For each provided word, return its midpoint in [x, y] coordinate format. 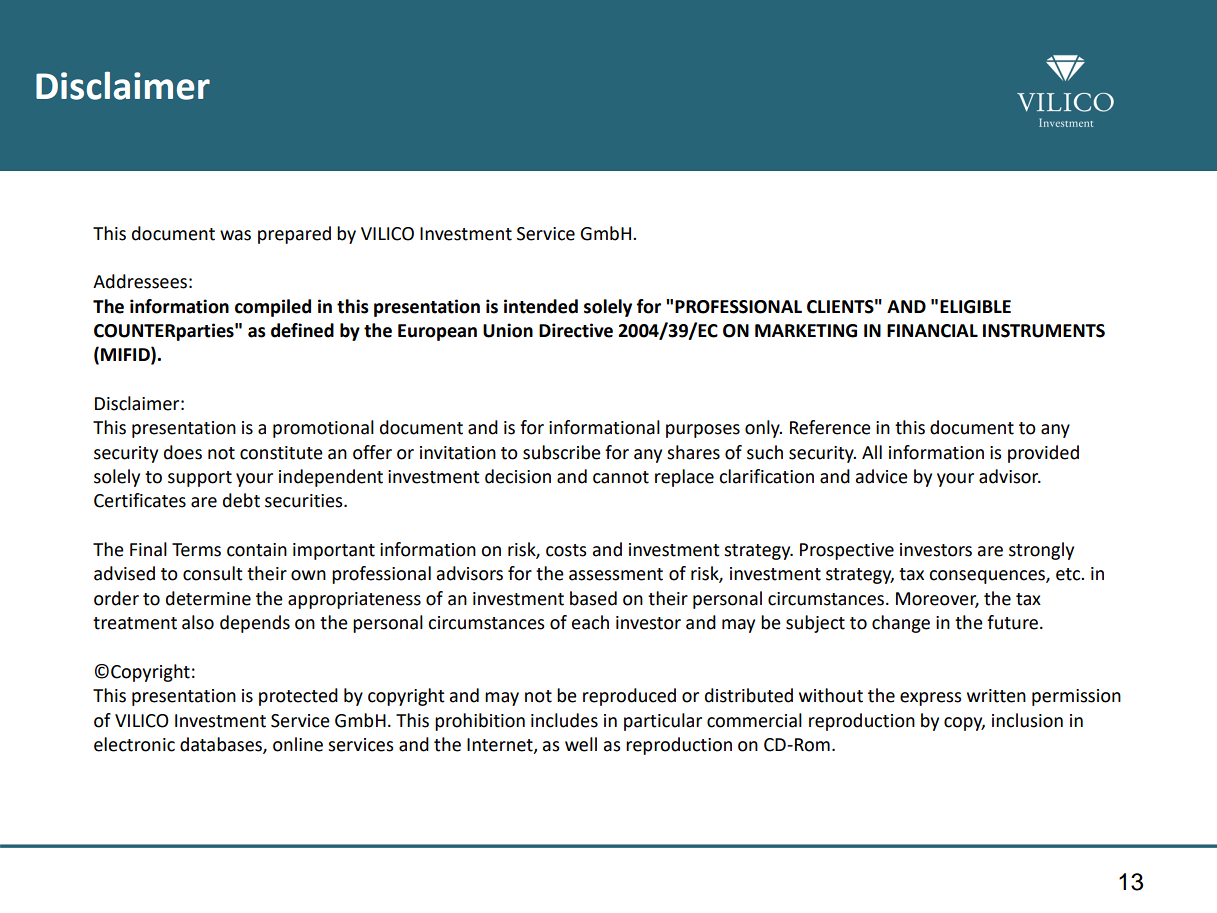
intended [541, 306]
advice [882, 476]
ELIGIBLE [975, 307]
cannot [621, 477]
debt [241, 500]
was [235, 235]
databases [222, 745]
